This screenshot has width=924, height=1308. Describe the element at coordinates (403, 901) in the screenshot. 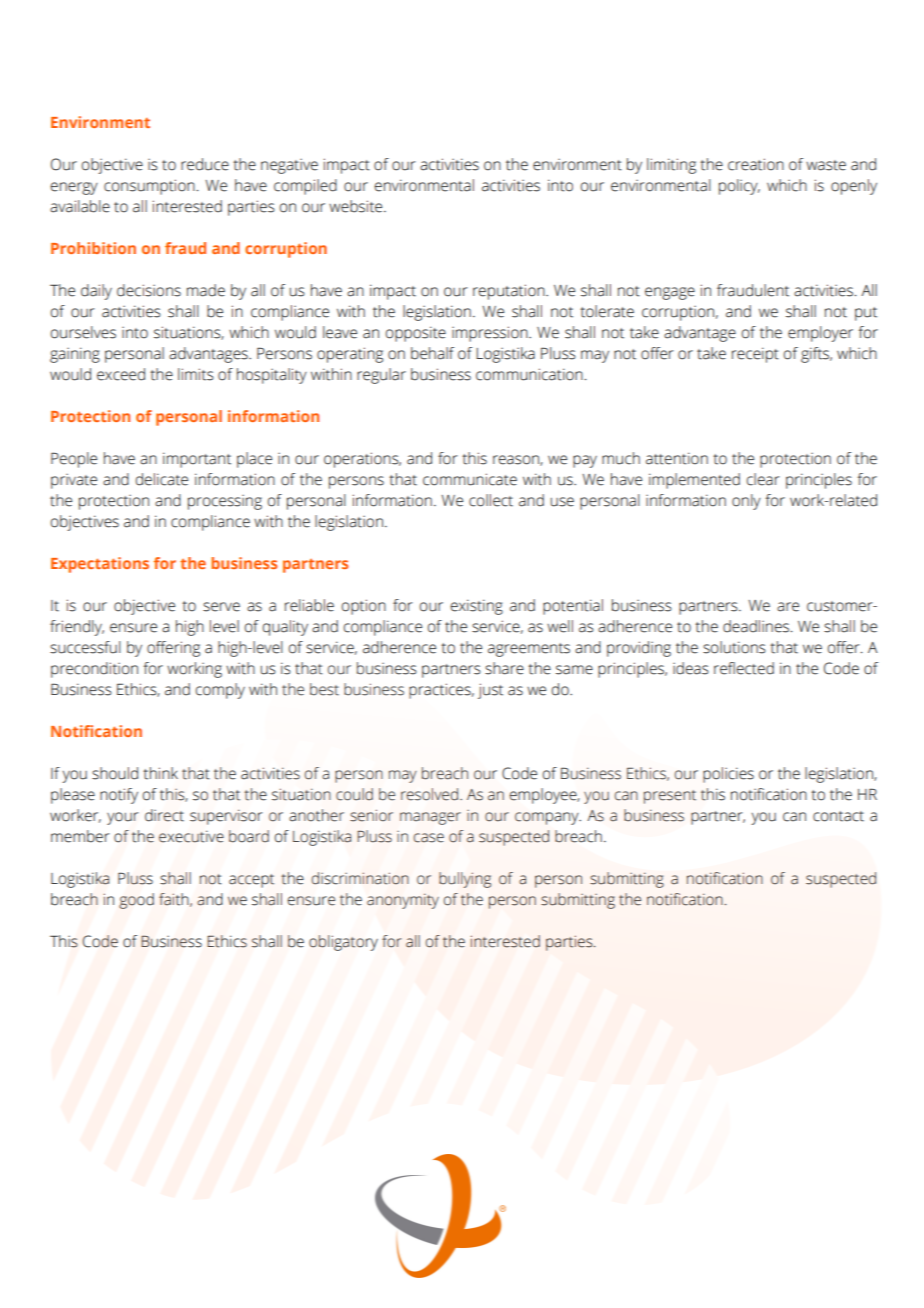

I see `anonymity` at that location.
